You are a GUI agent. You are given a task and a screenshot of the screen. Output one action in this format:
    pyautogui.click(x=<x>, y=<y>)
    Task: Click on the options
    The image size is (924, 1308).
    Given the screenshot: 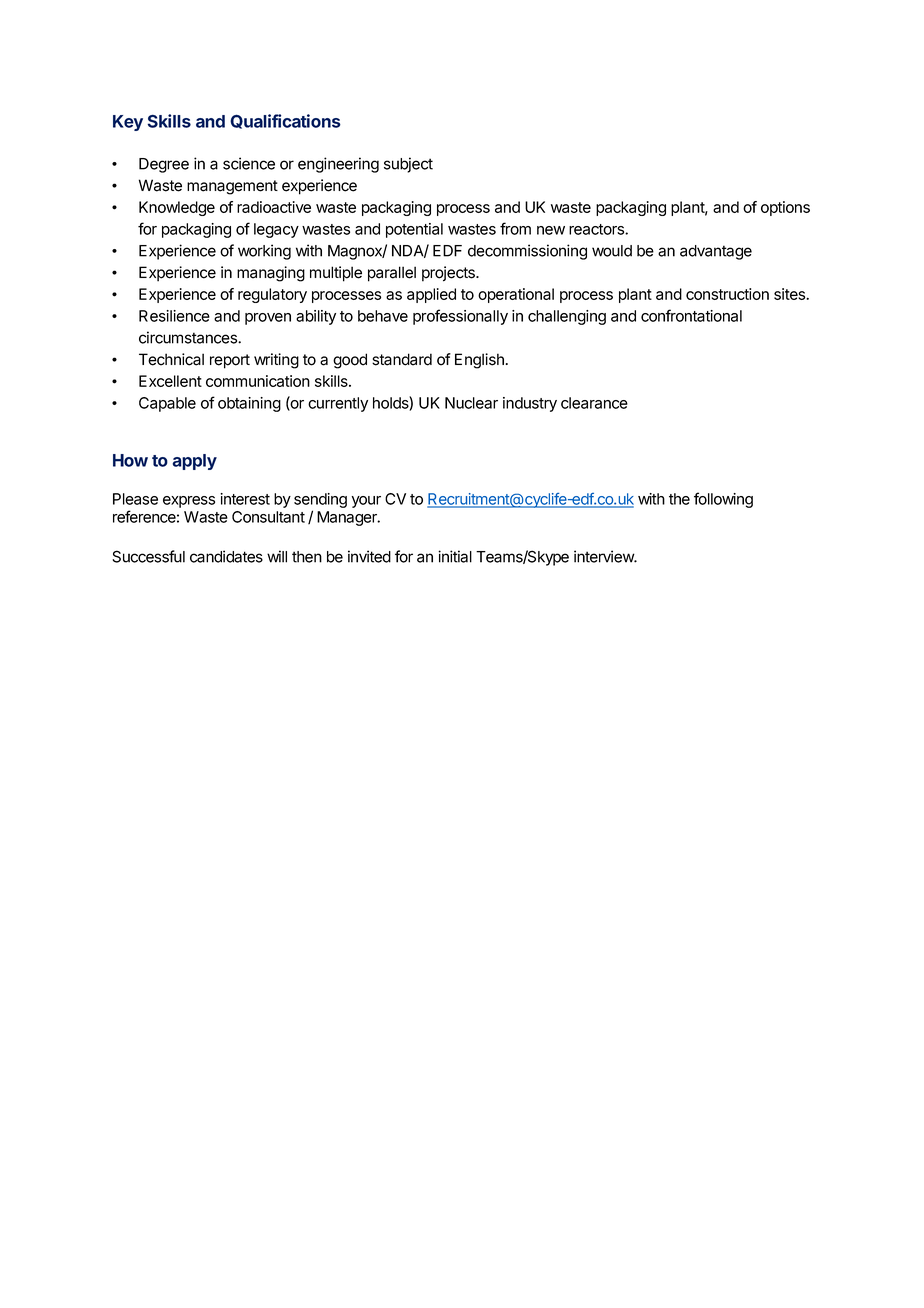 What is the action you would take?
    pyautogui.click(x=785, y=208)
